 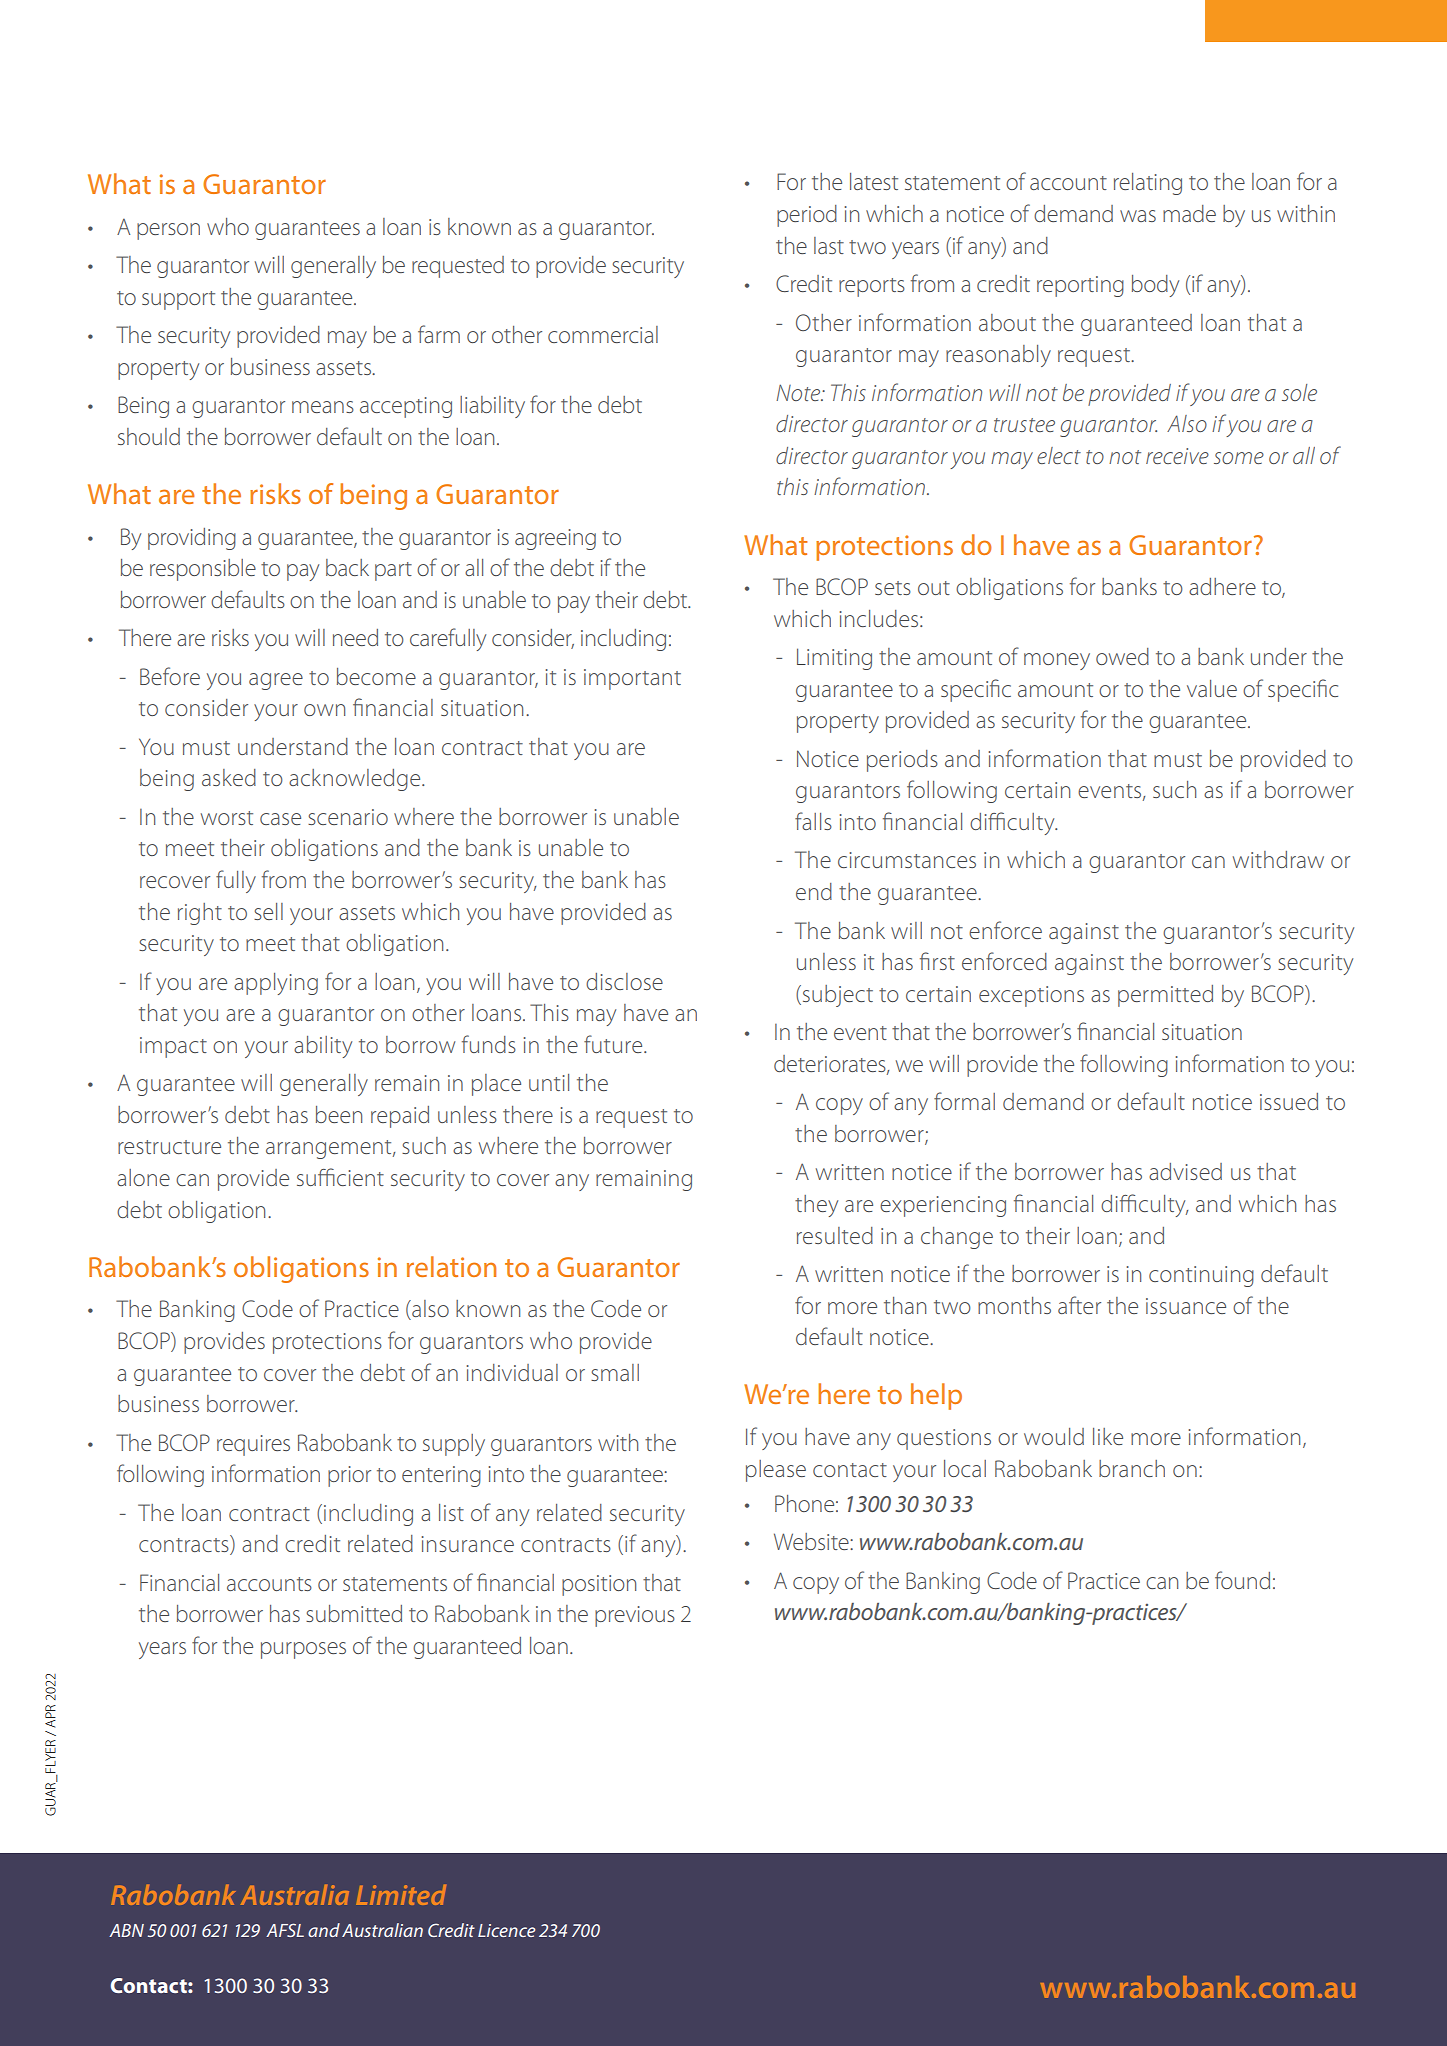 What do you see at coordinates (506, 1930) in the screenshot?
I see `Licence` at bounding box center [506, 1930].
